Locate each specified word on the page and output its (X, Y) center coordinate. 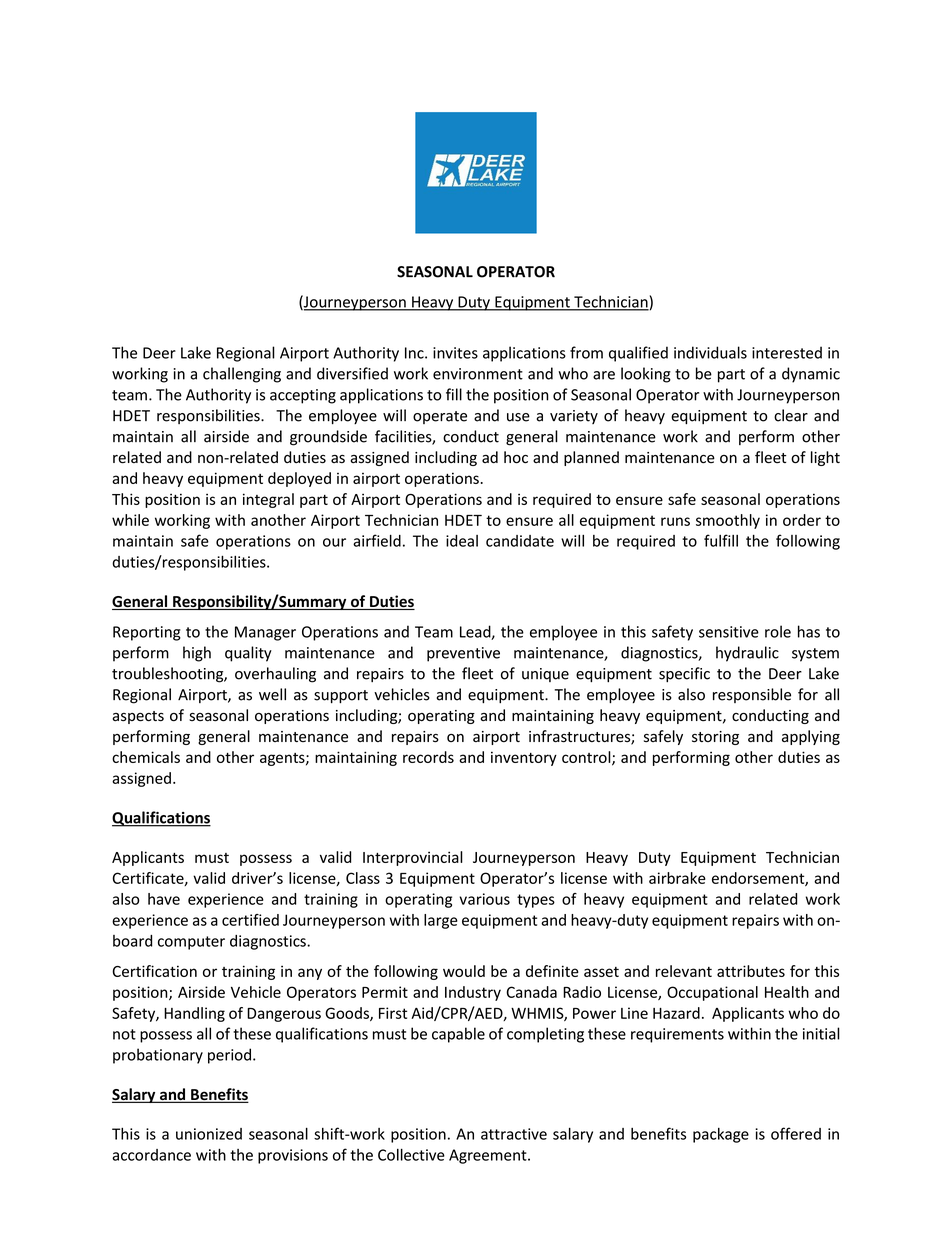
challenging (242, 375)
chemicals (146, 757)
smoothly (728, 521)
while (130, 520)
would (464, 971)
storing (715, 738)
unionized (209, 1134)
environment (478, 374)
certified (250, 920)
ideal (462, 541)
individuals (710, 352)
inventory (524, 758)
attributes (751, 971)
